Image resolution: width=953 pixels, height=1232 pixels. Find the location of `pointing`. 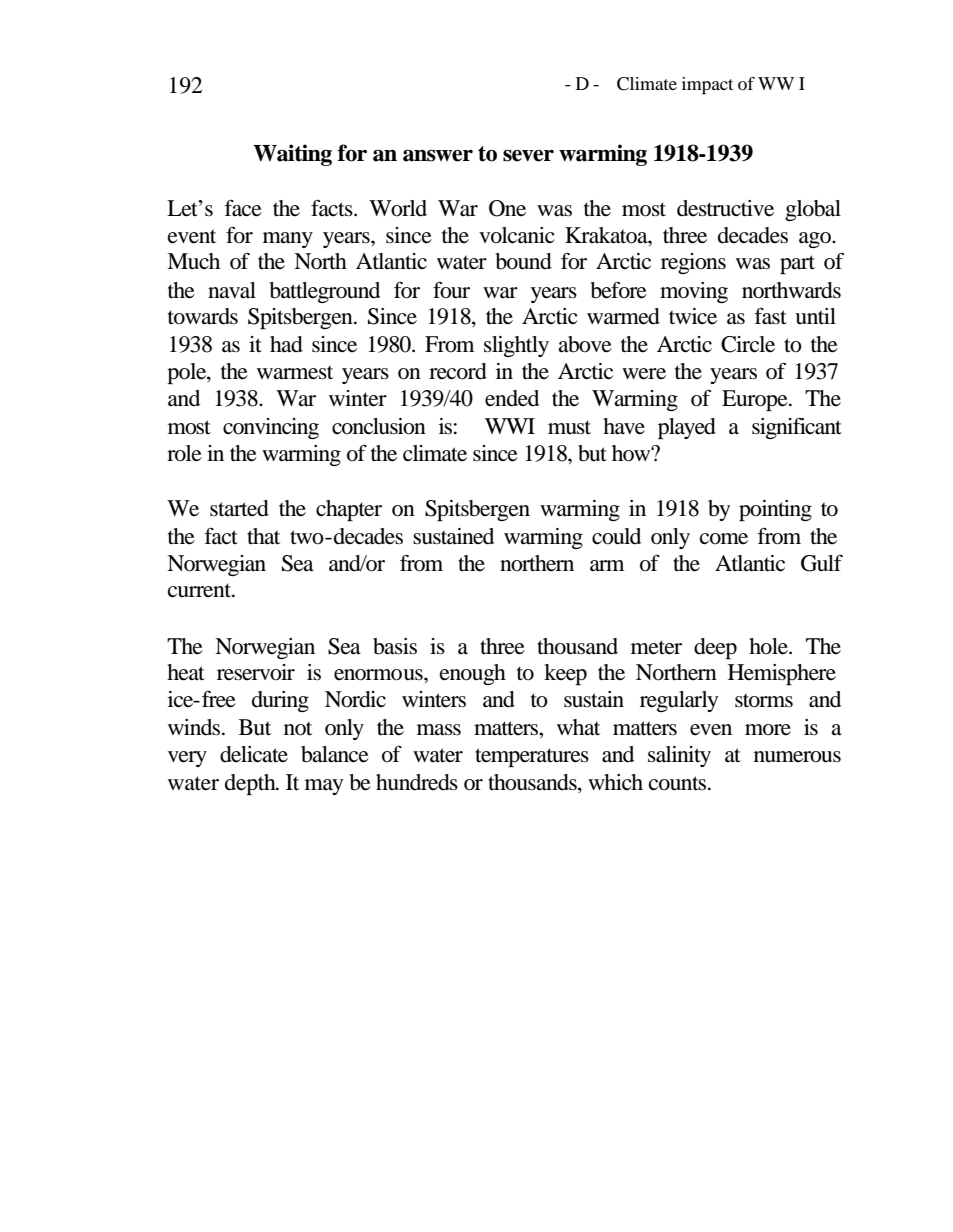

pointing is located at coordinates (775, 510).
